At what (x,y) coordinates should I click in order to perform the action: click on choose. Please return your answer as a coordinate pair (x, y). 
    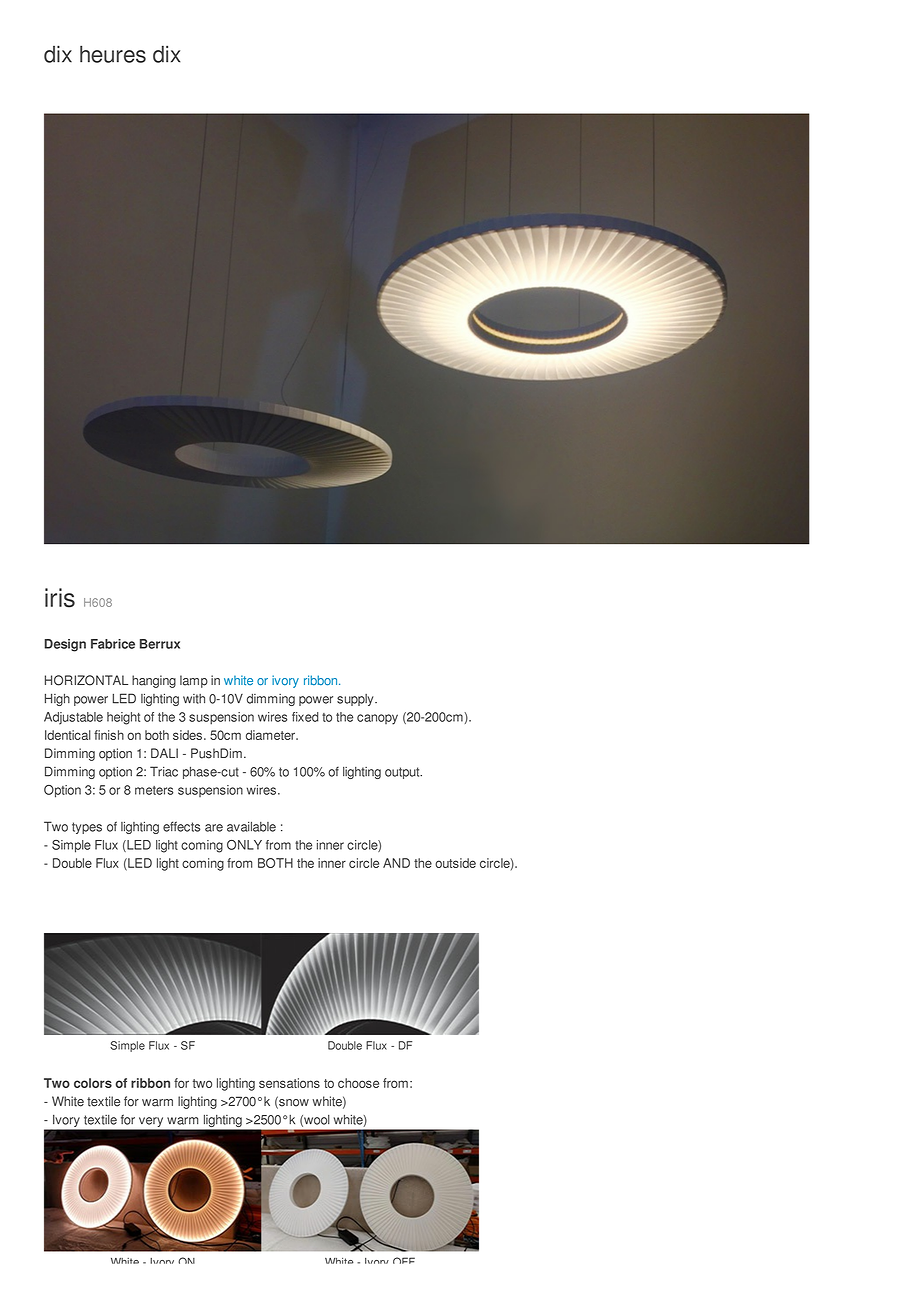
    Looking at the image, I should click on (358, 1083).
